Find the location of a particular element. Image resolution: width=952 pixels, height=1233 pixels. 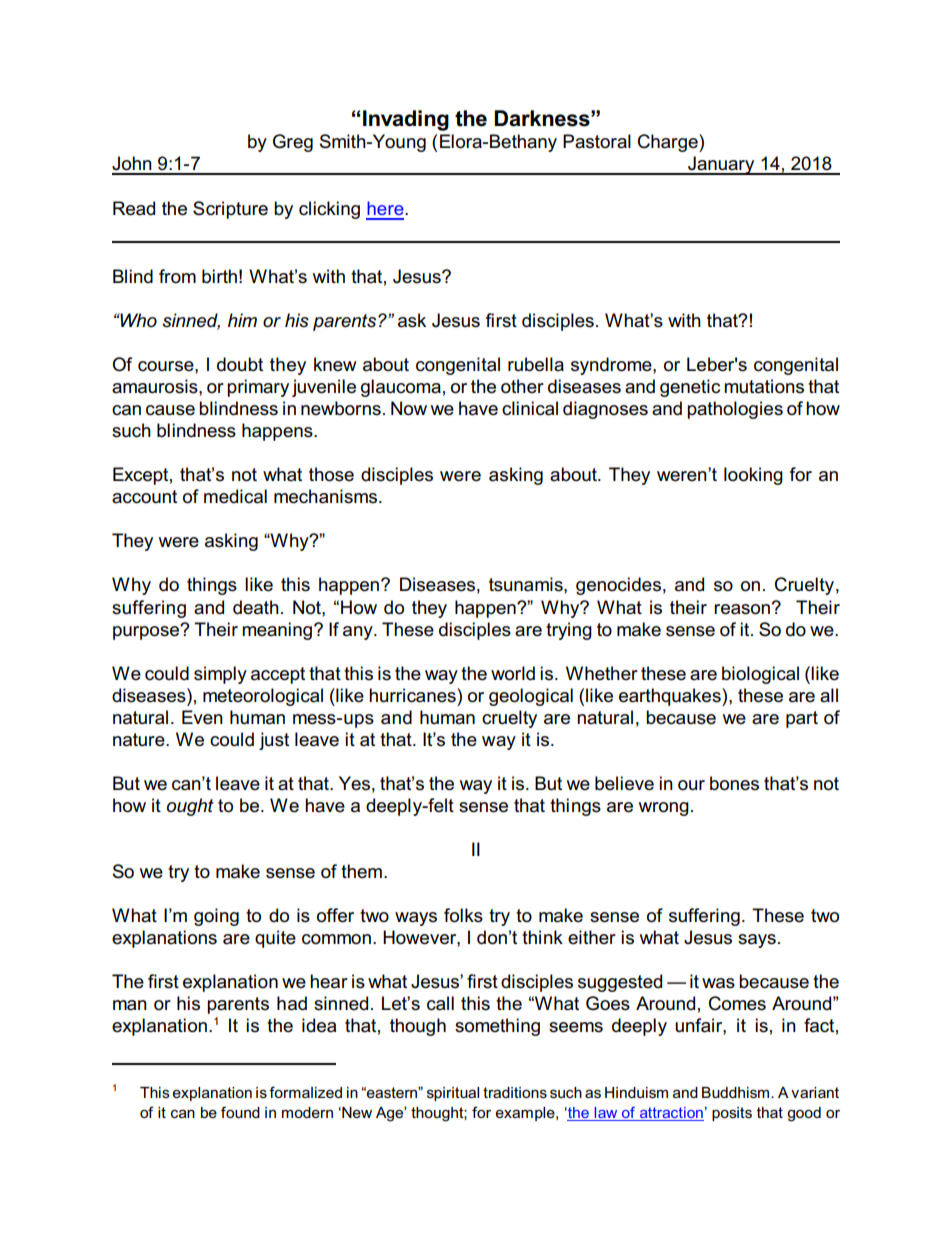

Buddhism is located at coordinates (737, 1093).
